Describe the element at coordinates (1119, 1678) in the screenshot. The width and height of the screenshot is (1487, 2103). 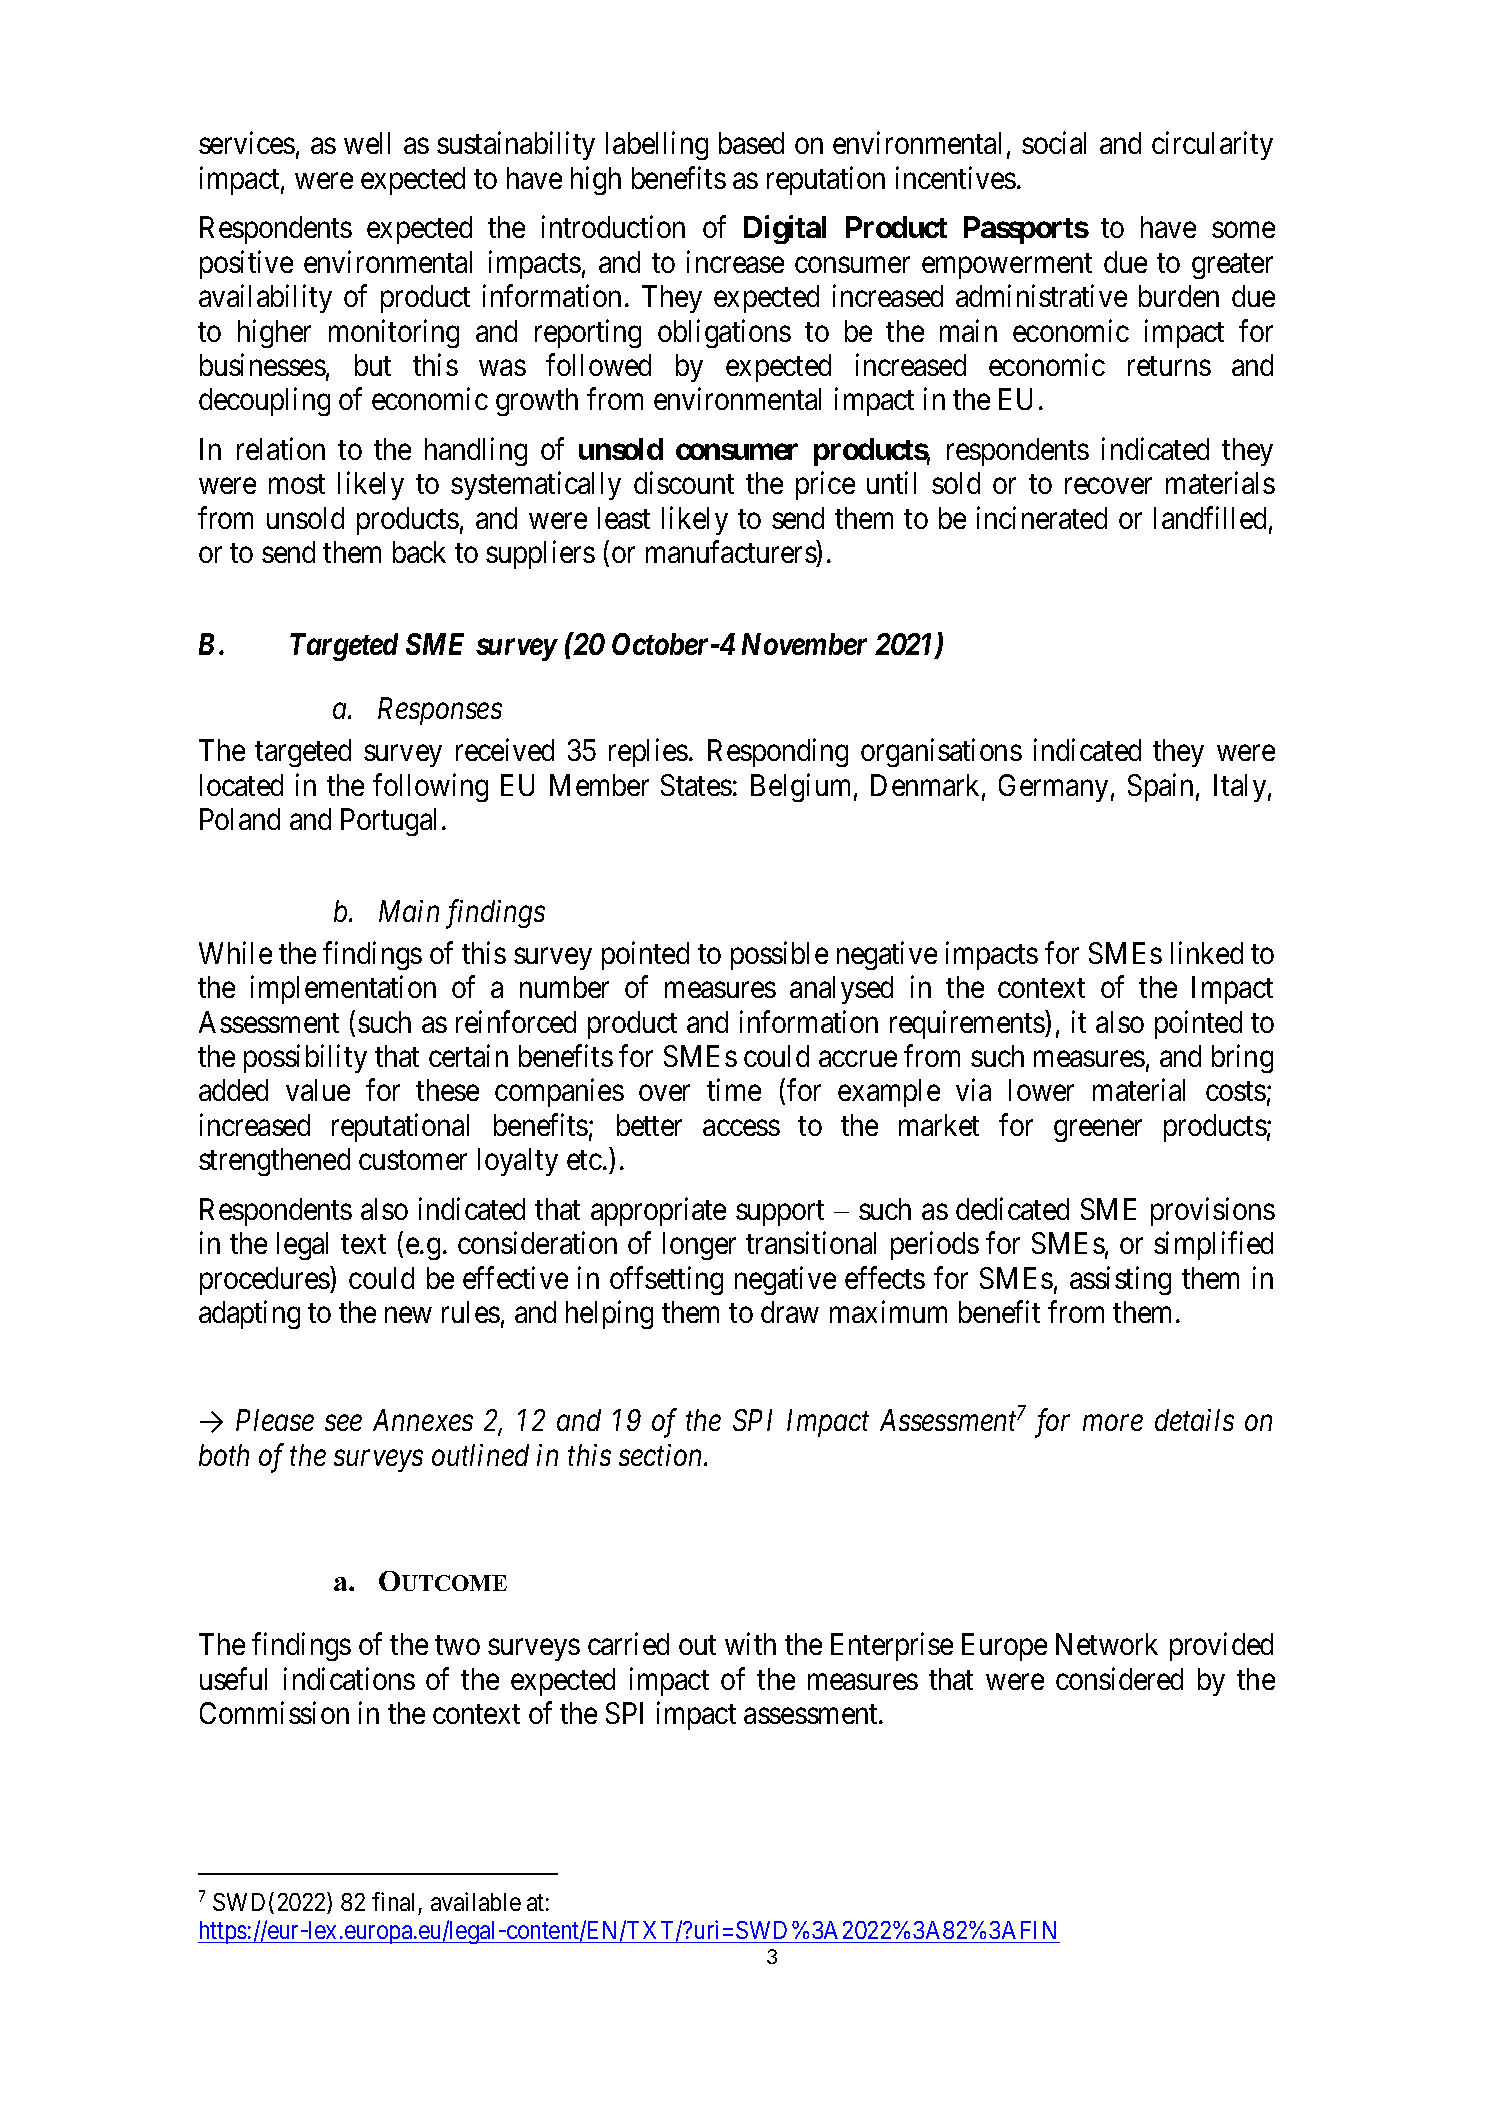
I see `considered` at that location.
